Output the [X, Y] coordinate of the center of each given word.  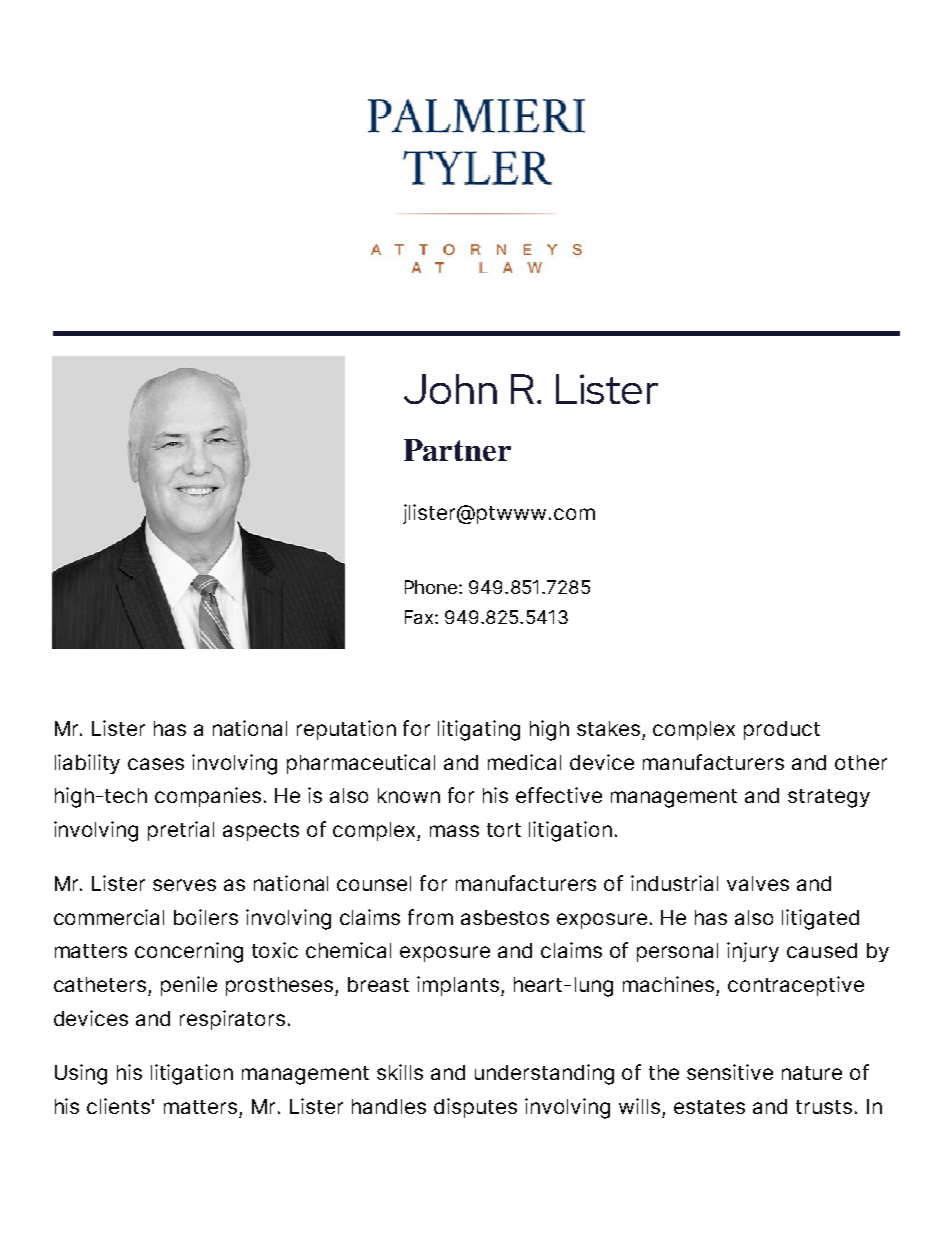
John [450, 389]
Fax [420, 617]
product [782, 730]
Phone [432, 587]
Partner [457, 450]
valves [758, 883]
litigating [479, 730]
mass [454, 831]
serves [184, 885]
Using [81, 1074]
